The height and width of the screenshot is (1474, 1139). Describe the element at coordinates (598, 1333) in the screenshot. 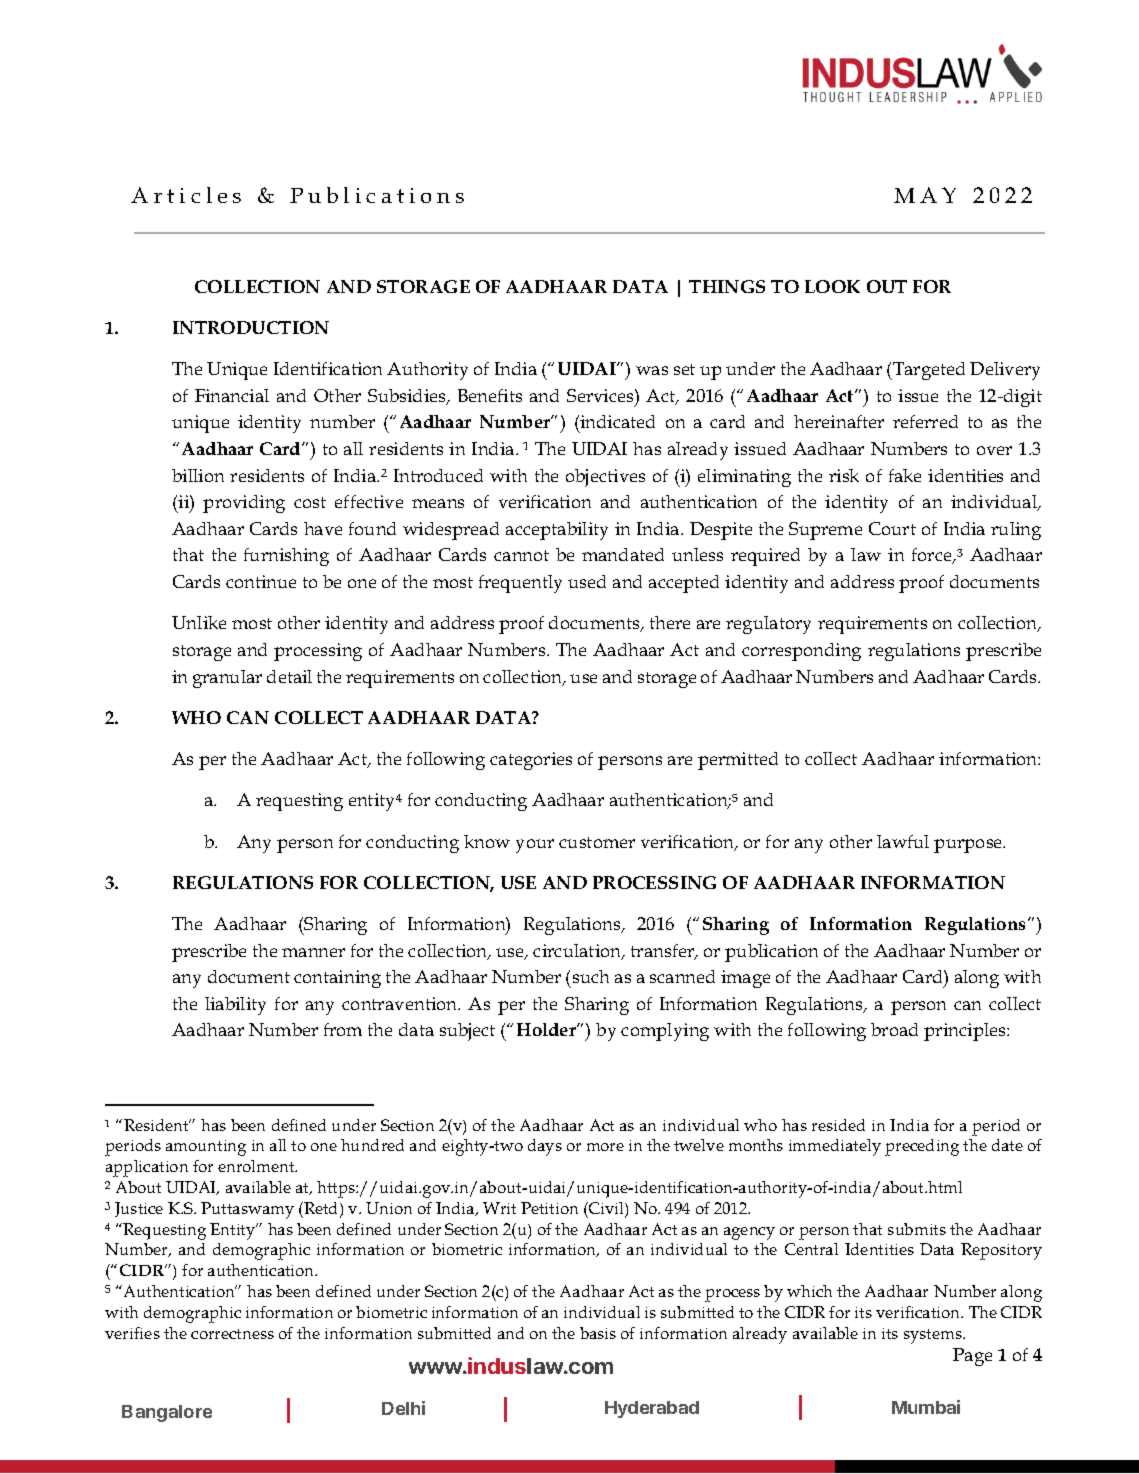

I see `basis` at that location.
